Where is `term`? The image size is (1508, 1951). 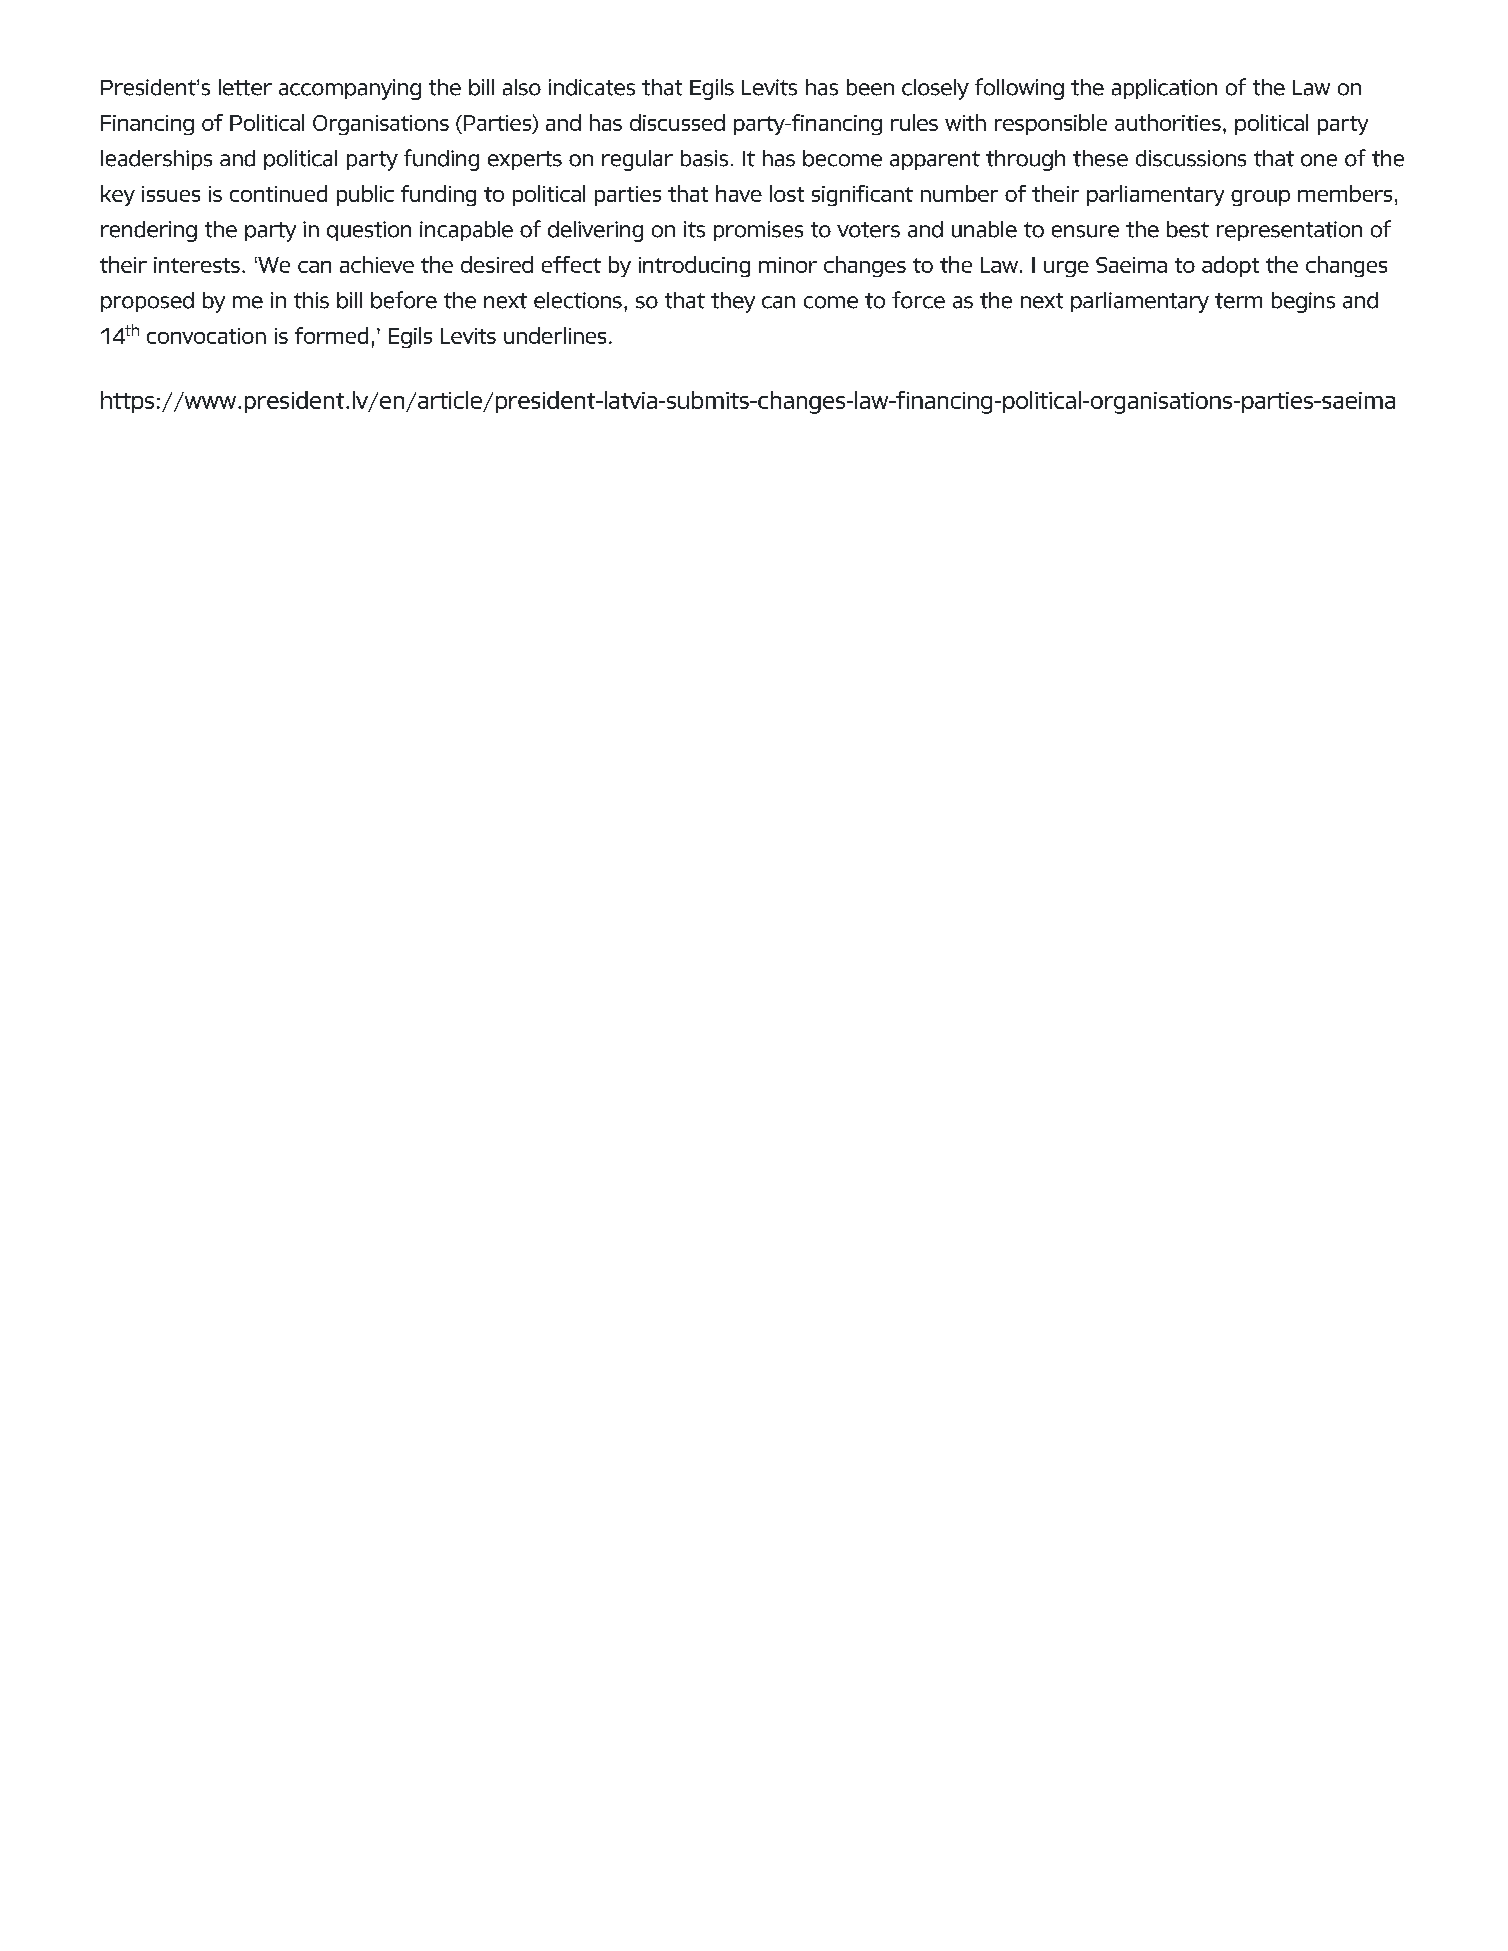
term is located at coordinates (1238, 301).
